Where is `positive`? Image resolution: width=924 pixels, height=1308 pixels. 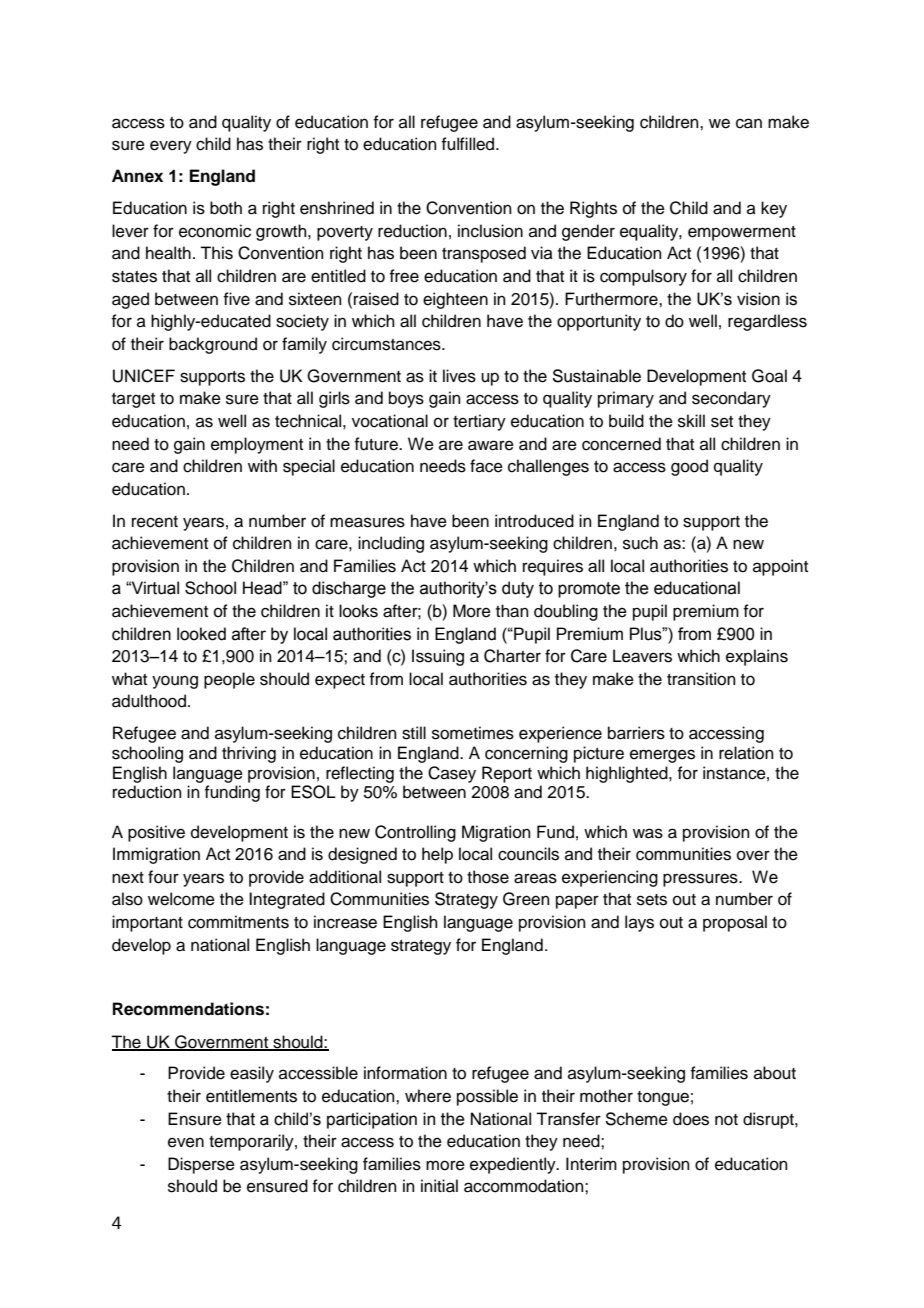
positive is located at coordinates (156, 833).
